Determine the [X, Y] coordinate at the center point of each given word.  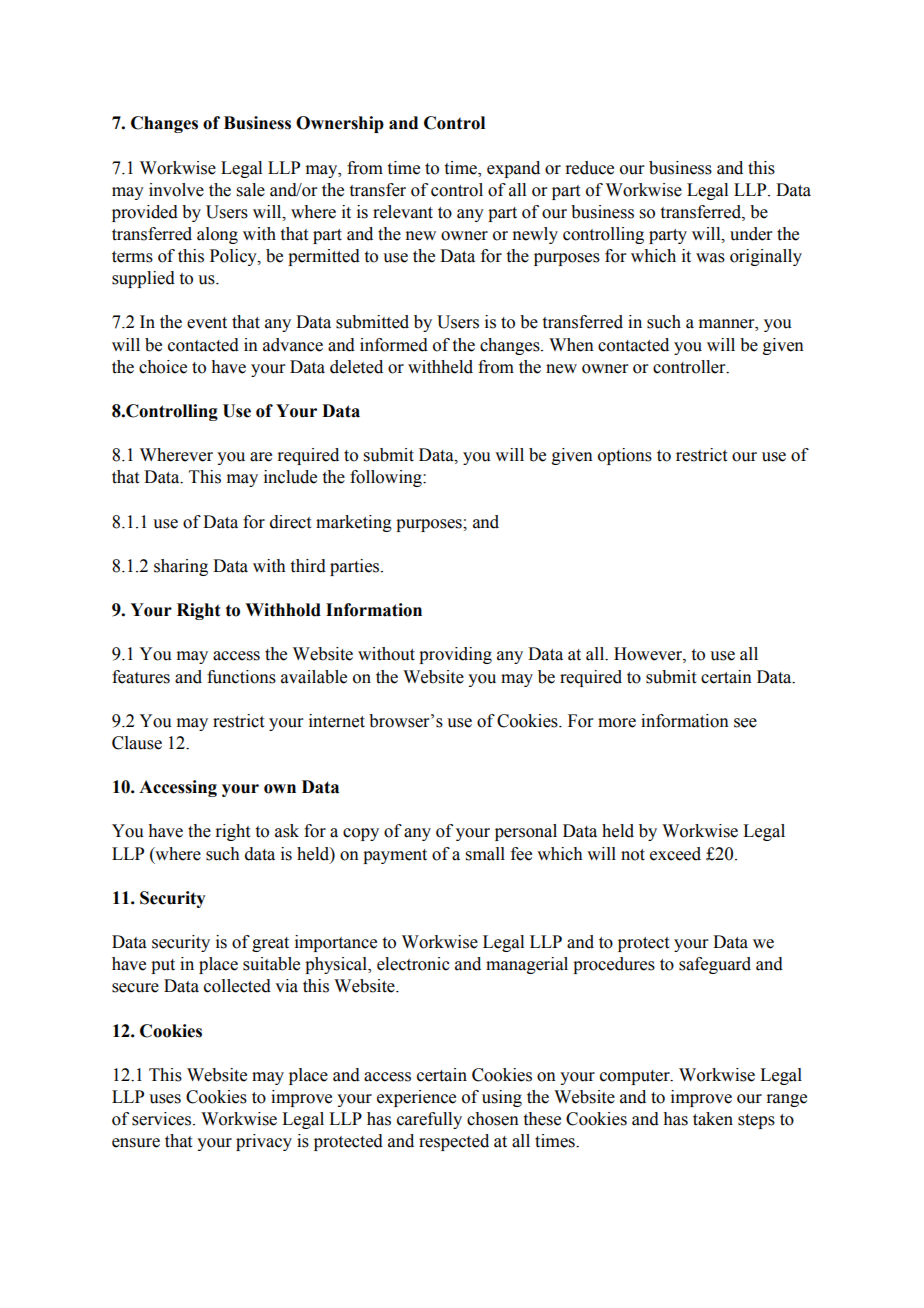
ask [287, 831]
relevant [403, 212]
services [163, 1119]
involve [176, 190]
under [751, 234]
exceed [675, 854]
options [625, 456]
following [387, 478]
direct [290, 522]
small [485, 854]
